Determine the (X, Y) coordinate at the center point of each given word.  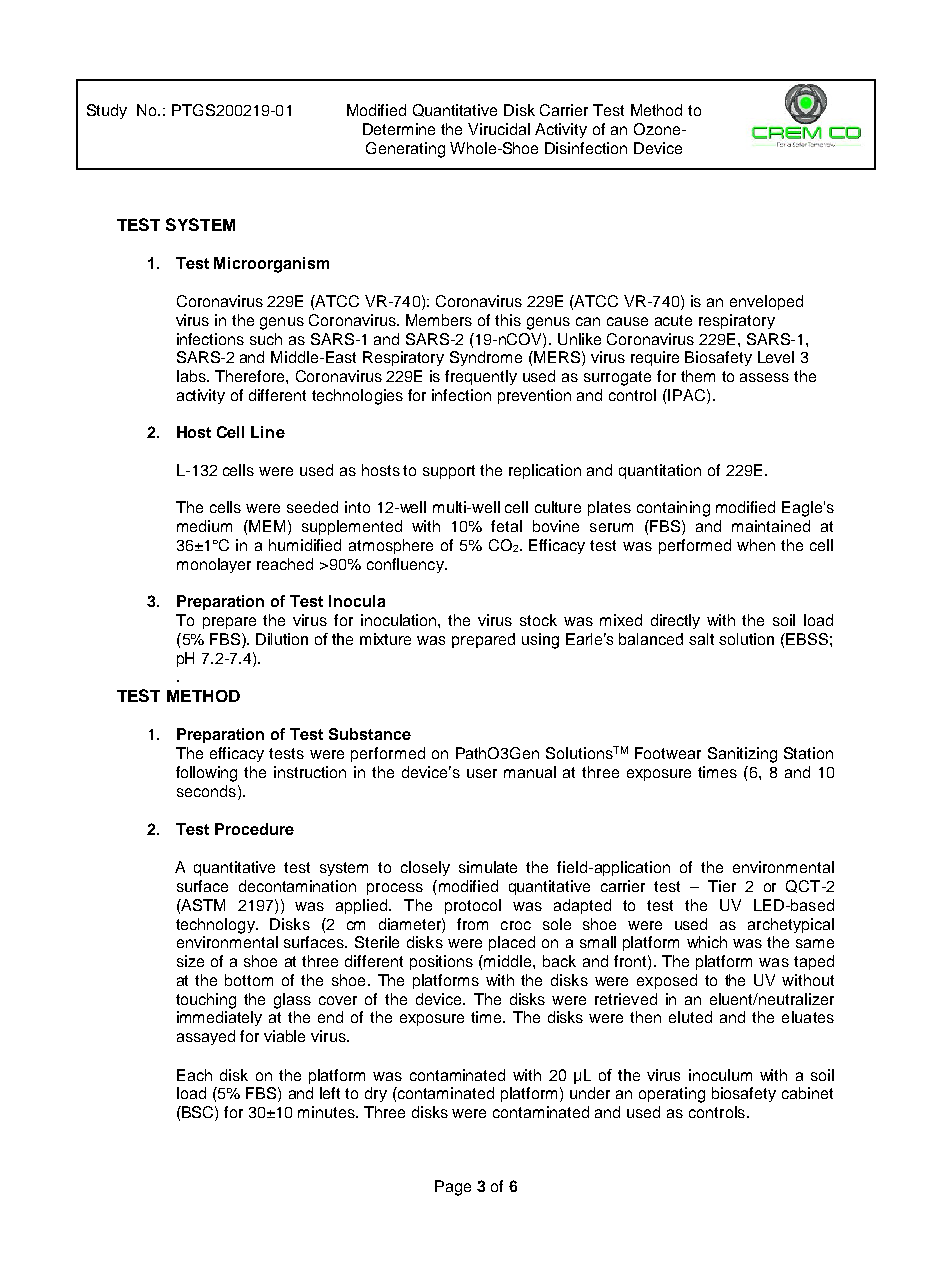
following (206, 774)
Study (107, 111)
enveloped (766, 302)
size (190, 961)
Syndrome (486, 358)
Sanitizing (742, 755)
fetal (506, 526)
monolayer (214, 565)
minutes (327, 1112)
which (707, 942)
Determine (399, 129)
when (756, 545)
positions (441, 962)
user (482, 773)
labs (192, 376)
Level (776, 357)
